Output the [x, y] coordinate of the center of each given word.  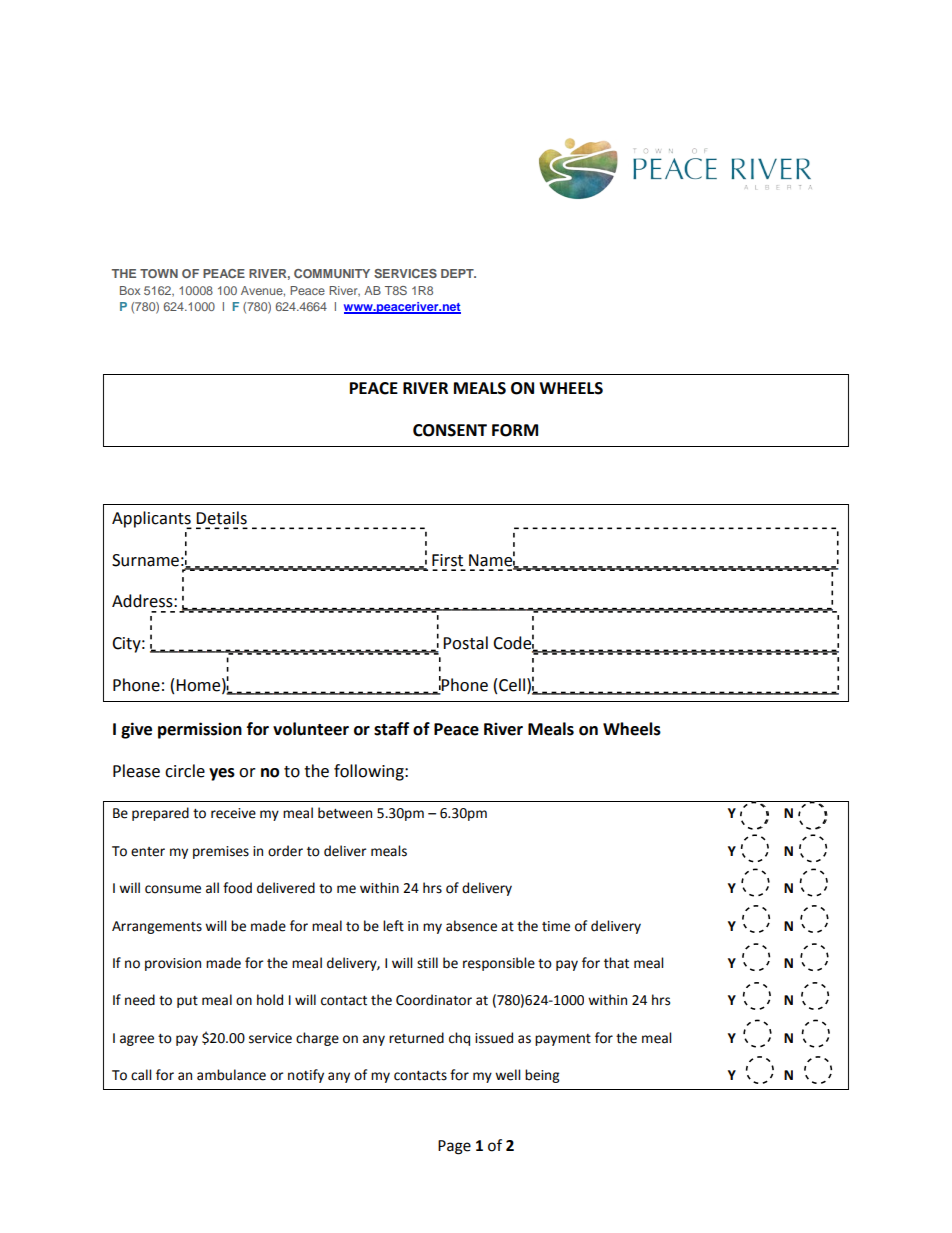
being [542, 1076]
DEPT [458, 273]
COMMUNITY [332, 273]
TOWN [159, 273]
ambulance [231, 1075]
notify [306, 1076]
